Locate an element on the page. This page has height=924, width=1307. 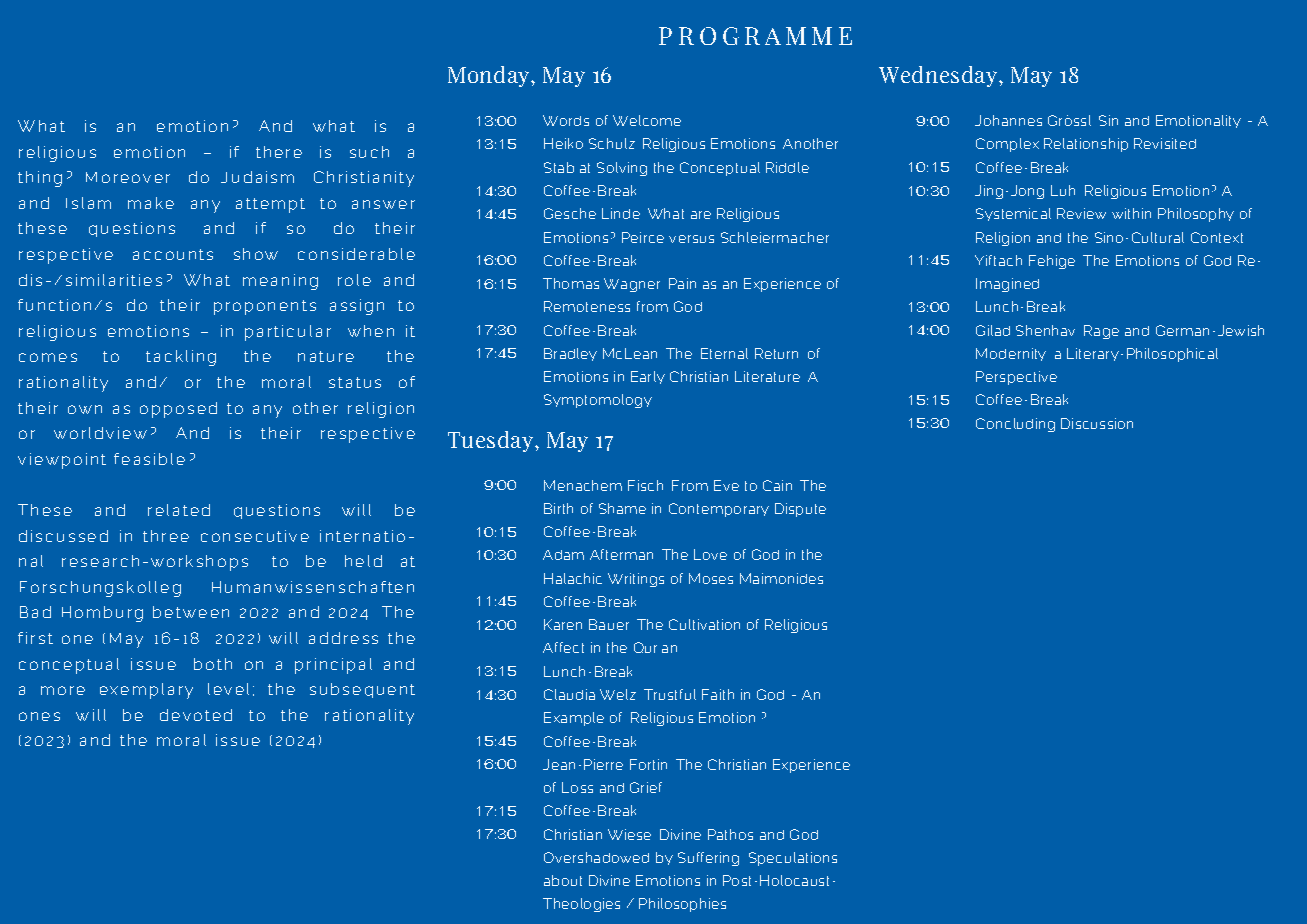
Welcome is located at coordinates (647, 120).
